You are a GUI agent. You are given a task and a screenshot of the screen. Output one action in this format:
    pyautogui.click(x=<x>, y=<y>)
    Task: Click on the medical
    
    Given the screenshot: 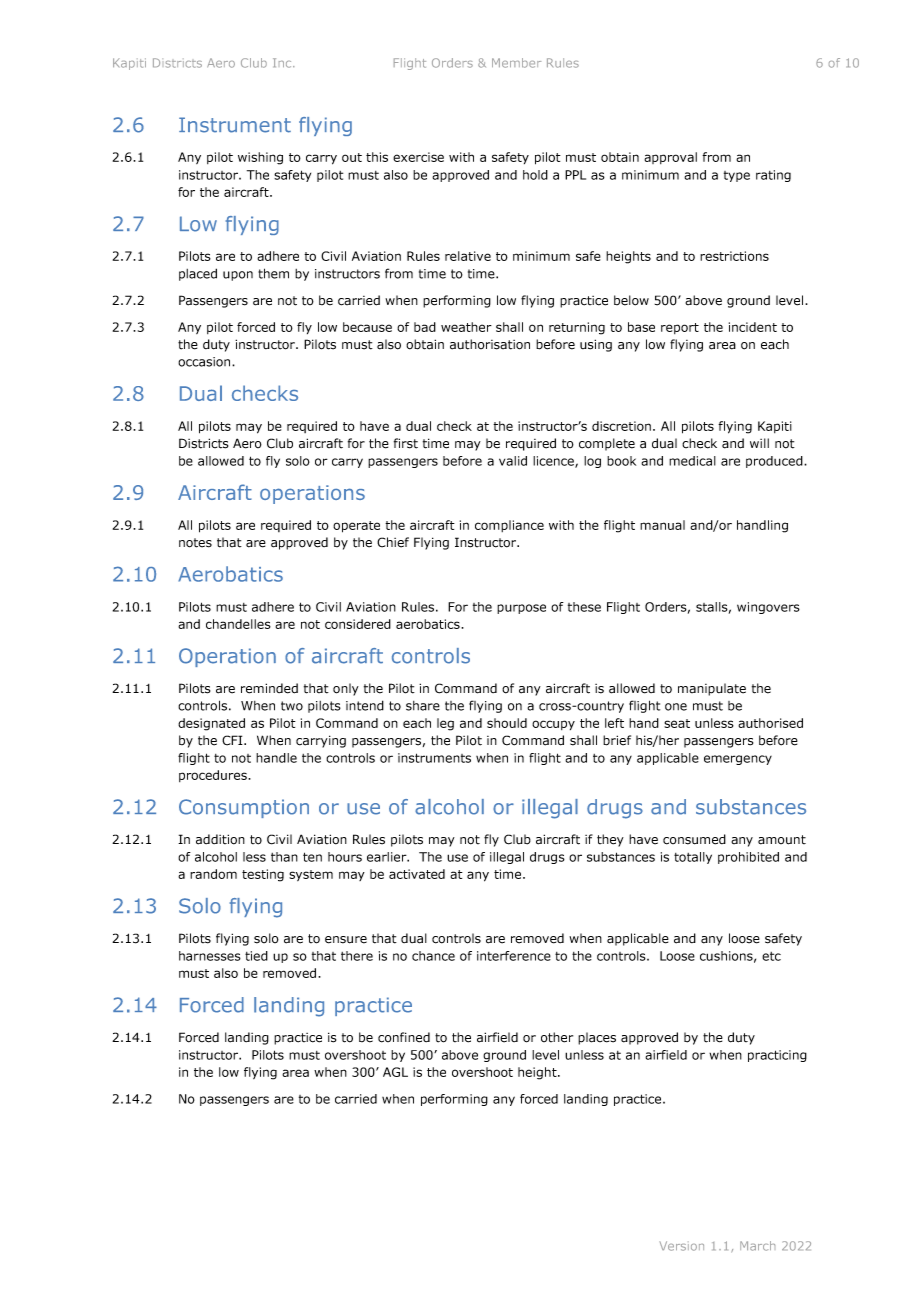 What is the action you would take?
    pyautogui.click(x=692, y=461)
